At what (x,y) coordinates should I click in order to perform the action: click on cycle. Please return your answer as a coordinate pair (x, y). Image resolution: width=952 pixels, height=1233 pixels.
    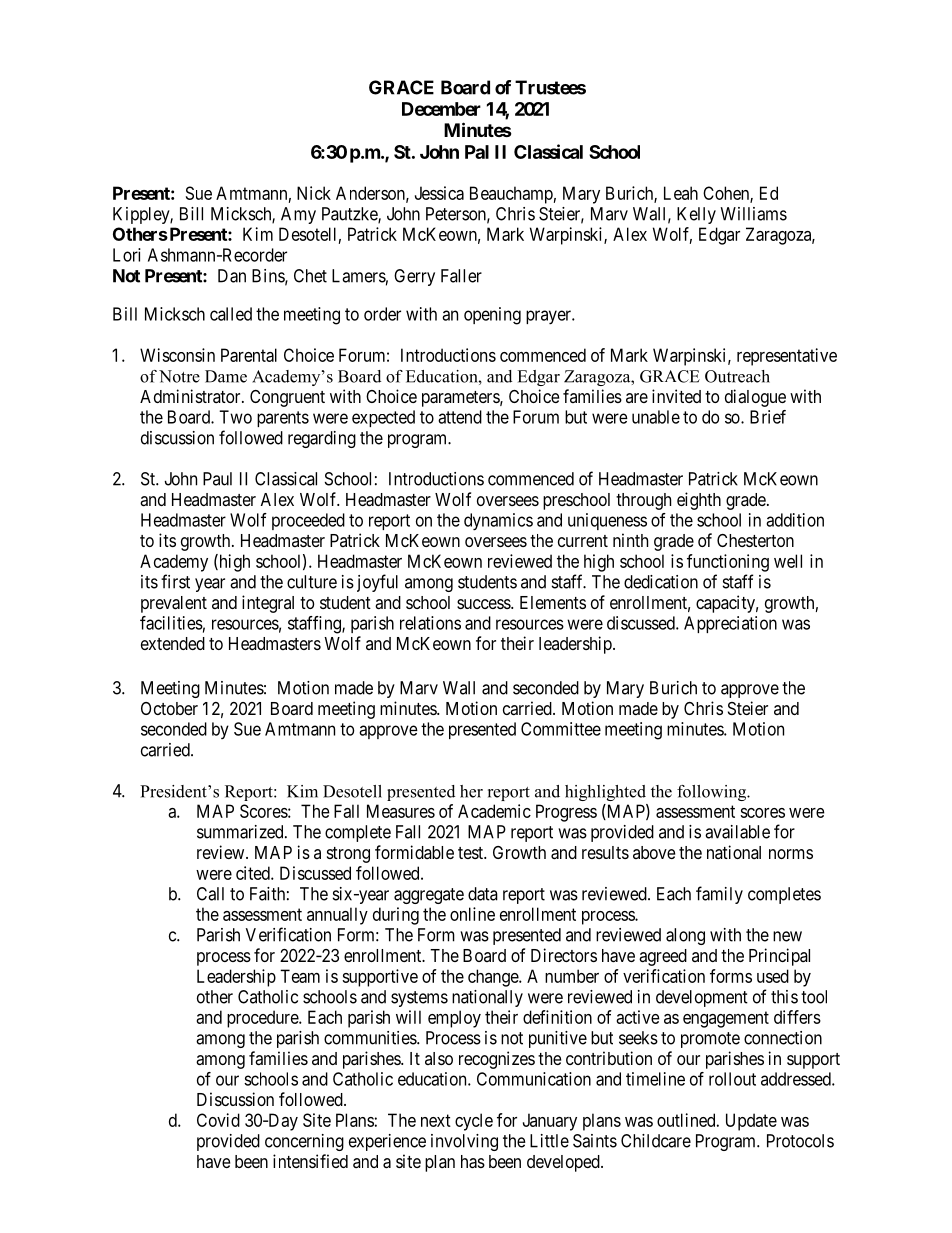
    Looking at the image, I should click on (474, 1122).
